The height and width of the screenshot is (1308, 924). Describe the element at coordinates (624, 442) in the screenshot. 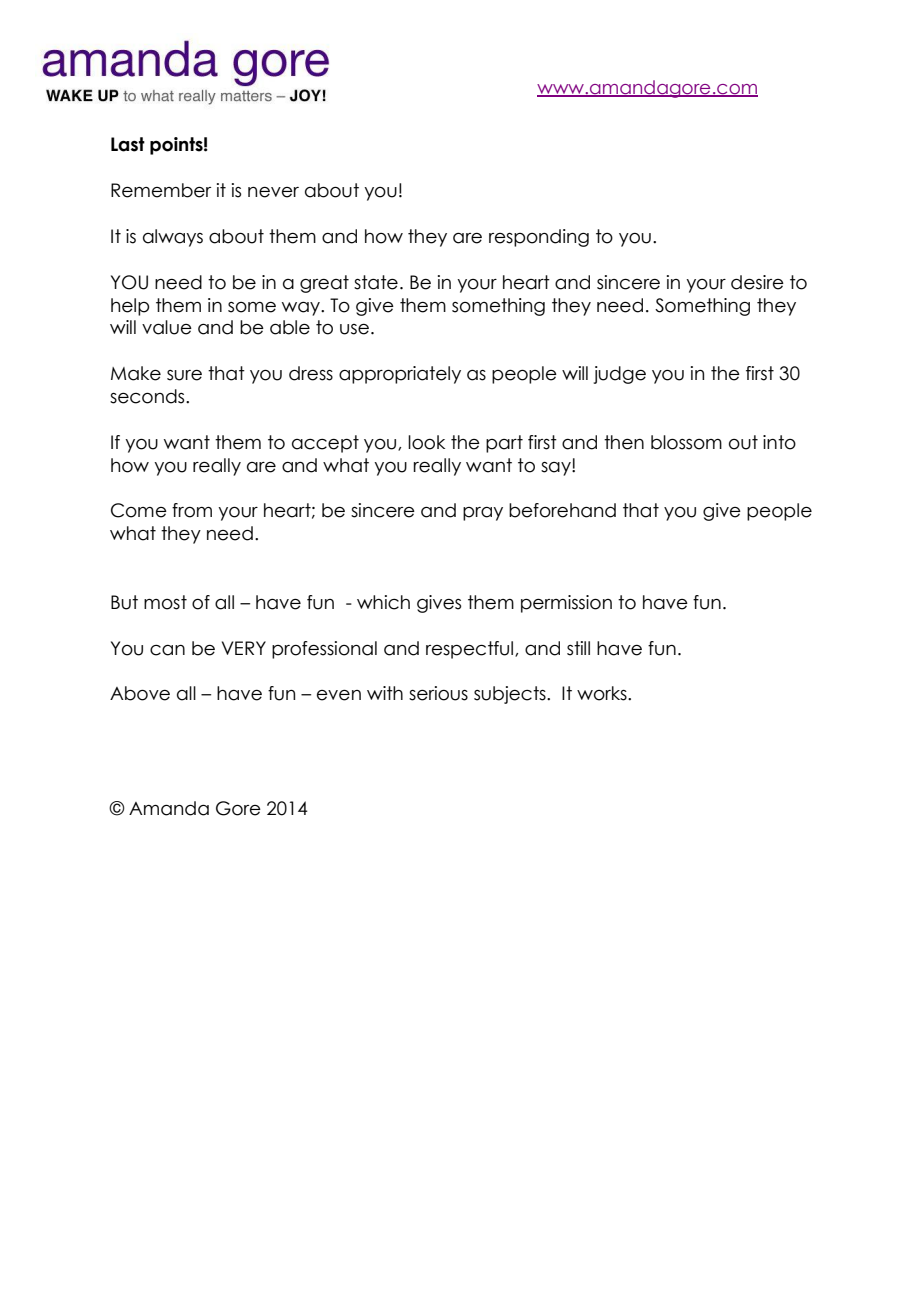

I see `then` at that location.
